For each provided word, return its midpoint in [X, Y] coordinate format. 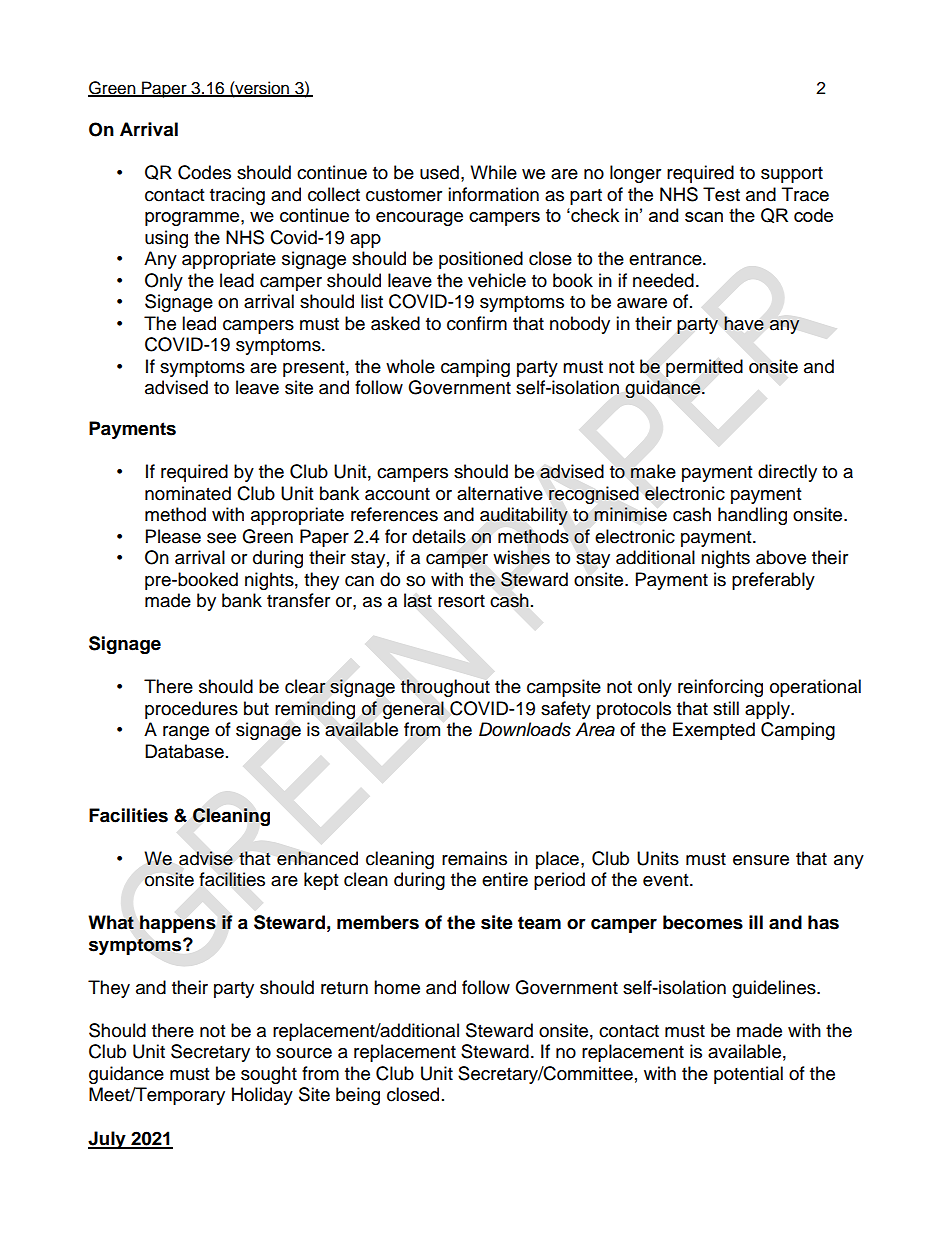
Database [184, 751]
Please [173, 536]
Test [721, 194]
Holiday [262, 1096]
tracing [237, 196]
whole [410, 366]
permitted [704, 368]
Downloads [525, 729]
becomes [703, 922]
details [439, 536]
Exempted [714, 731]
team [539, 923]
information [493, 194]
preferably [773, 581]
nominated [188, 493]
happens [178, 924]
